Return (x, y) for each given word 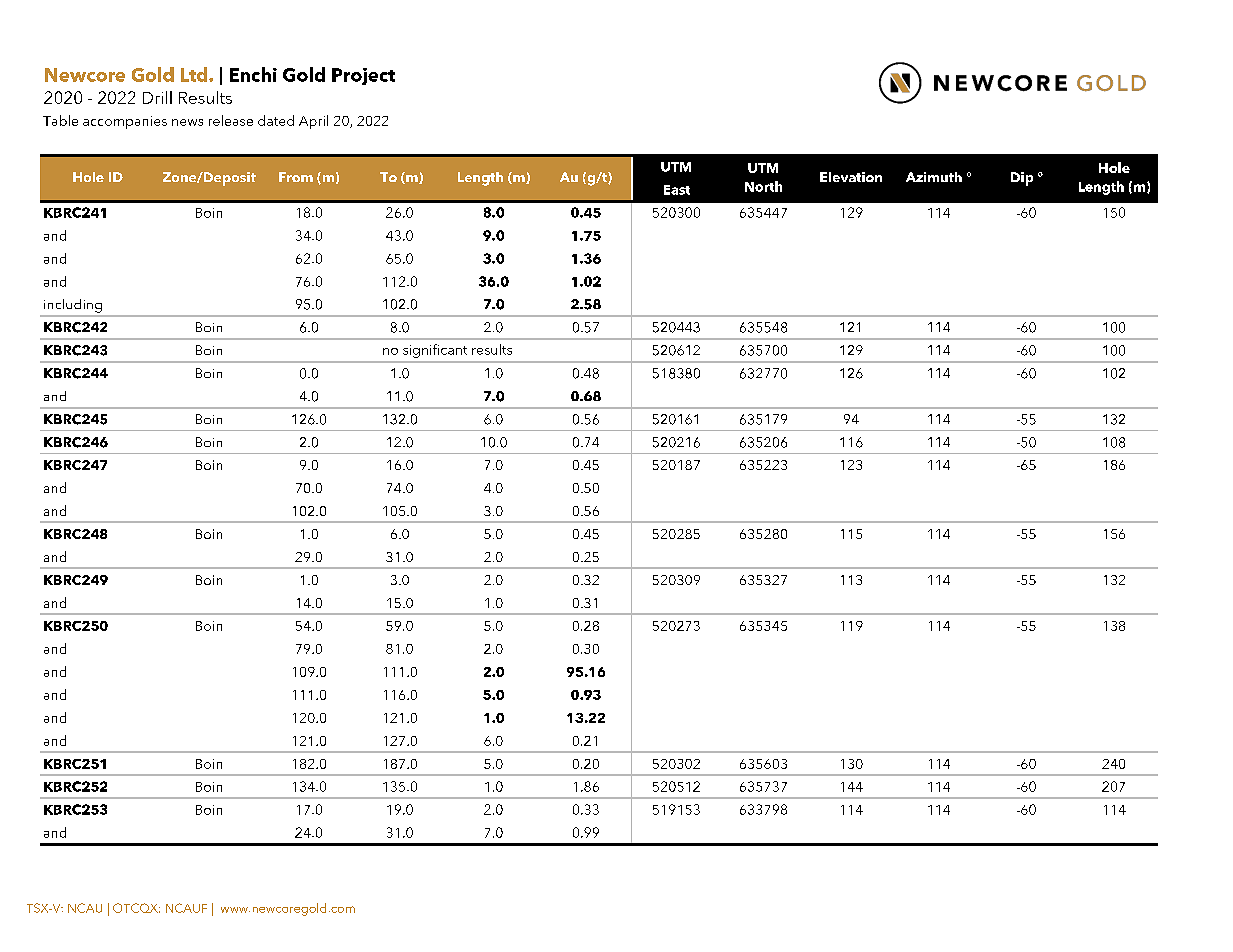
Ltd (195, 74)
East (677, 190)
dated (276, 120)
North (763, 186)
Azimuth (934, 177)
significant (435, 351)
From (296, 177)
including (73, 306)
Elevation (851, 177)
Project (363, 76)
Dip (1022, 179)
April (313, 122)
